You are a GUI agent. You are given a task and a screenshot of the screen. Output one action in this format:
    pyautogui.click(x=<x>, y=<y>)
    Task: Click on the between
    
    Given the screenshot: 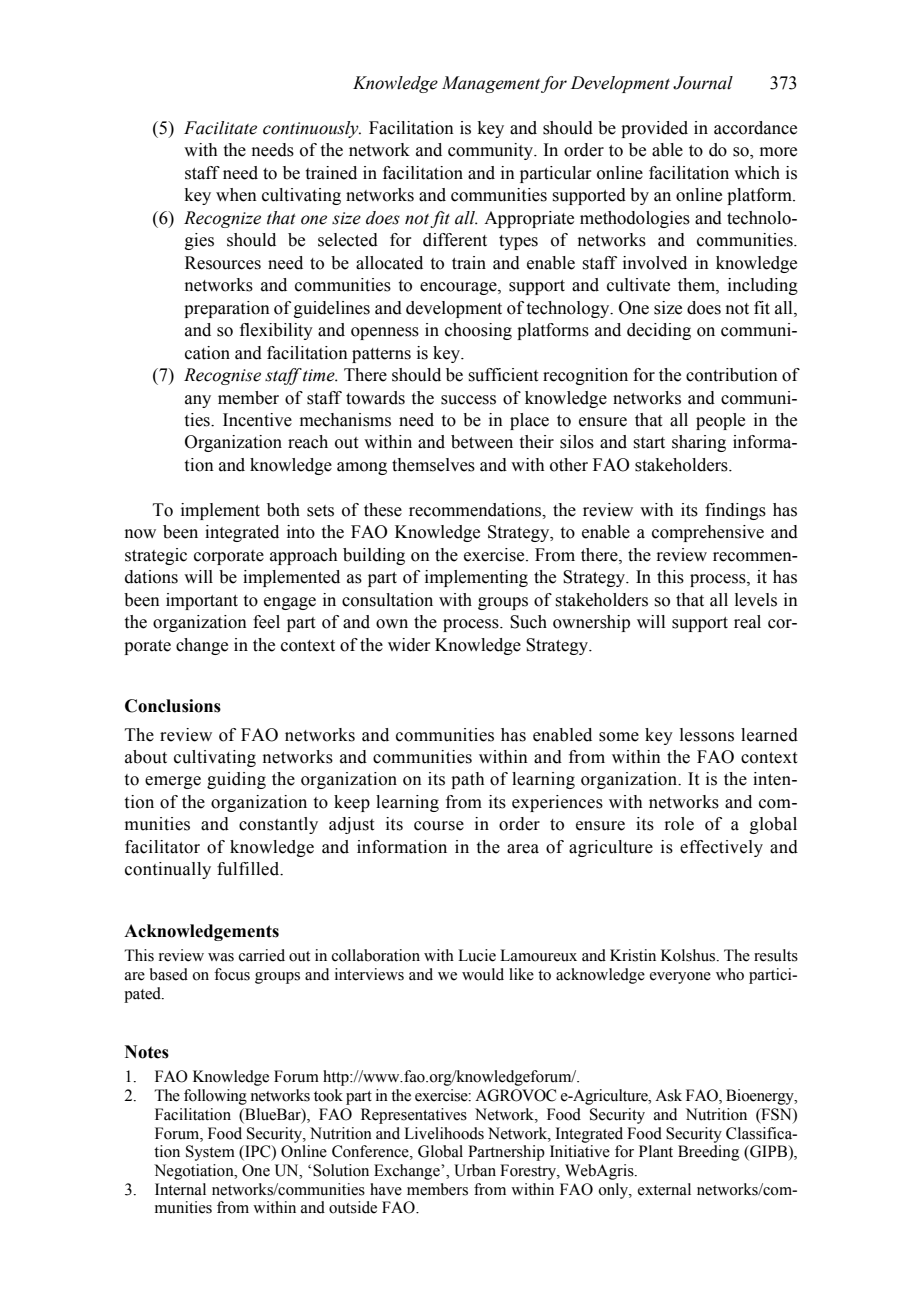 What is the action you would take?
    pyautogui.click(x=482, y=442)
